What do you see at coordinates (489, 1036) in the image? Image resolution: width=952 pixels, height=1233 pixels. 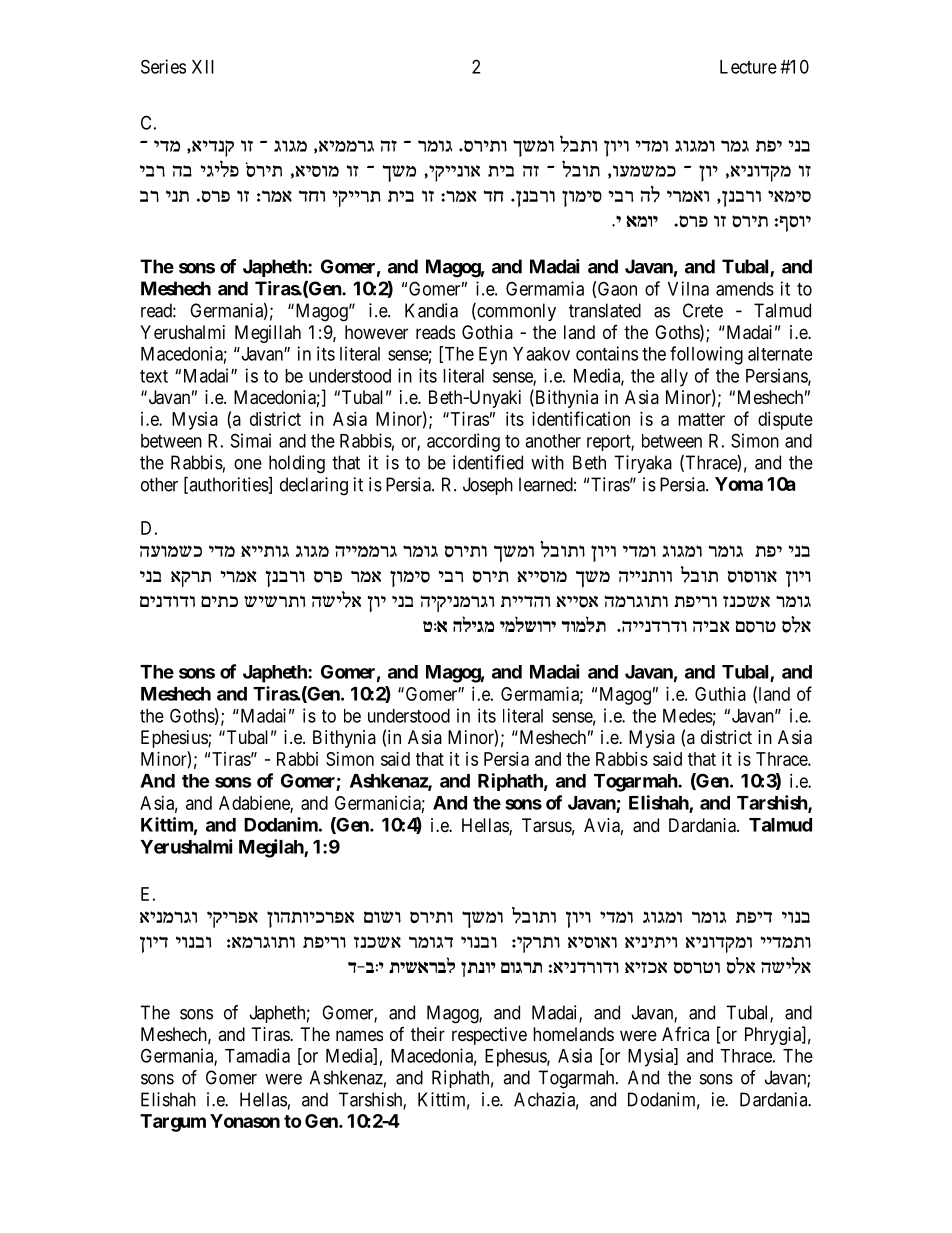 I see `respective` at bounding box center [489, 1036].
